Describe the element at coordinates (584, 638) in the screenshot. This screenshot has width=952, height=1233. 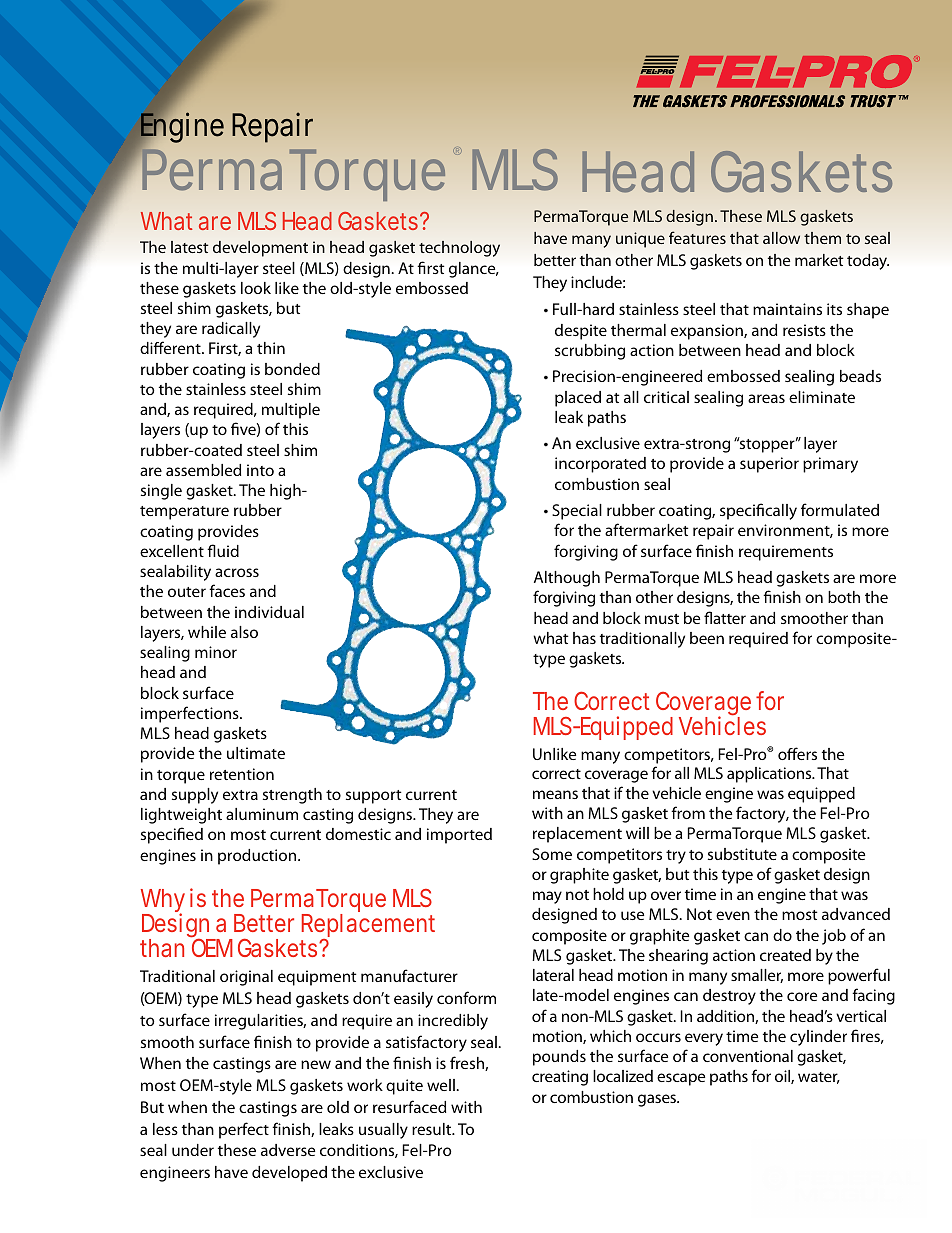
I see `has` at that location.
